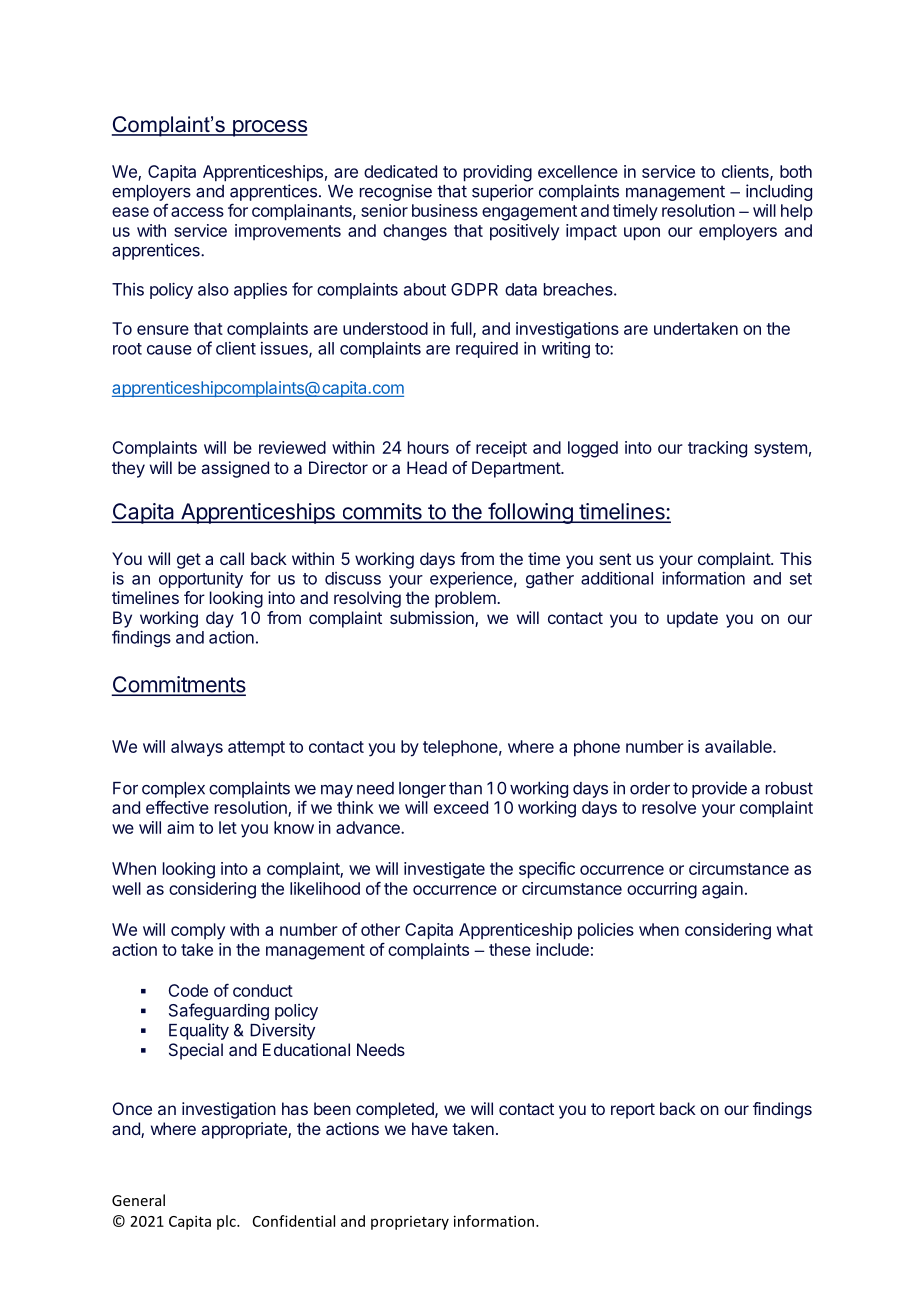 This document has height=1307, width=924. What do you see at coordinates (498, 173) in the document?
I see `providing` at bounding box center [498, 173].
